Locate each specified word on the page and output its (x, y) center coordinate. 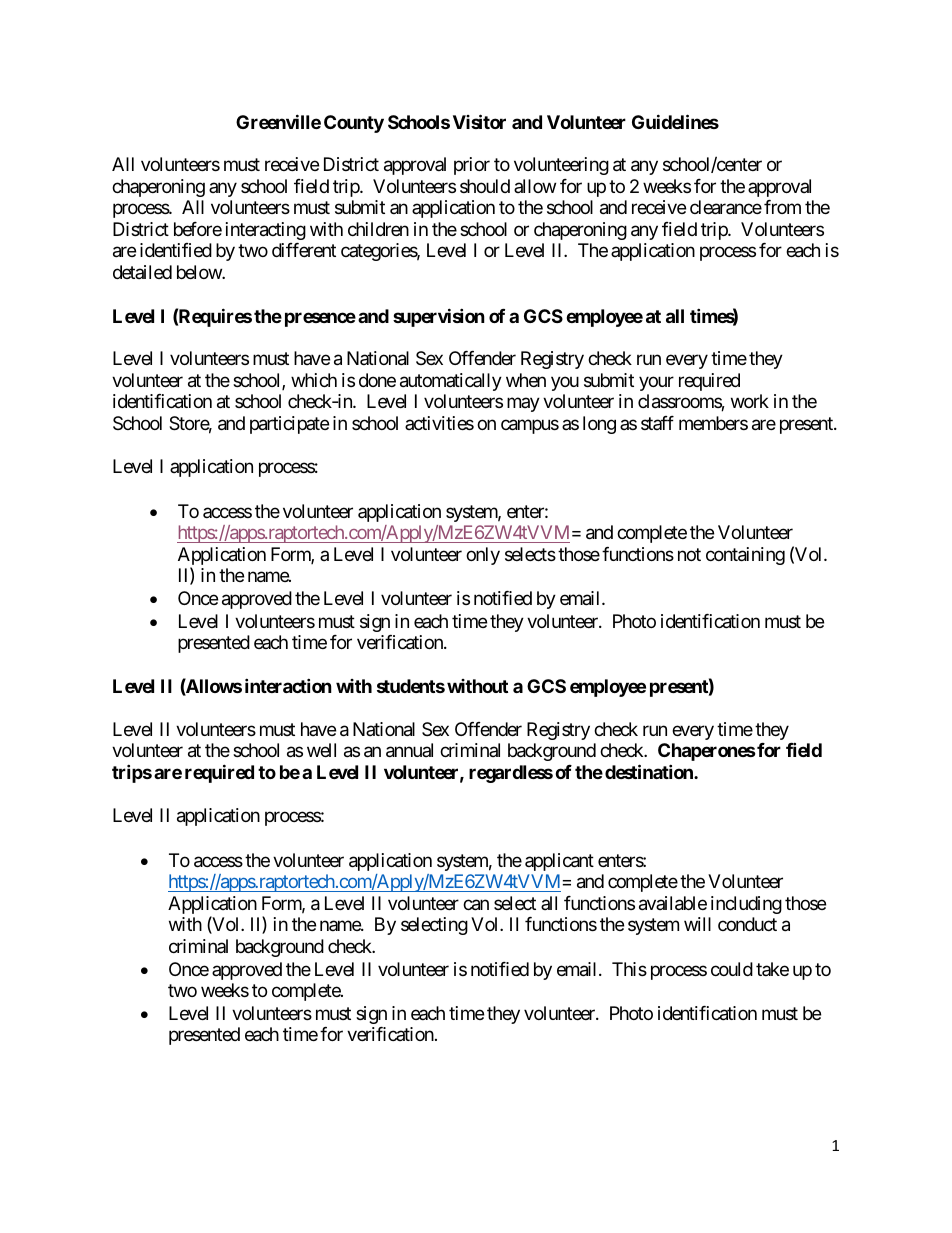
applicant (559, 862)
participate (289, 425)
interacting (266, 231)
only (483, 556)
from (782, 207)
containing (745, 556)
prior (472, 166)
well (321, 750)
